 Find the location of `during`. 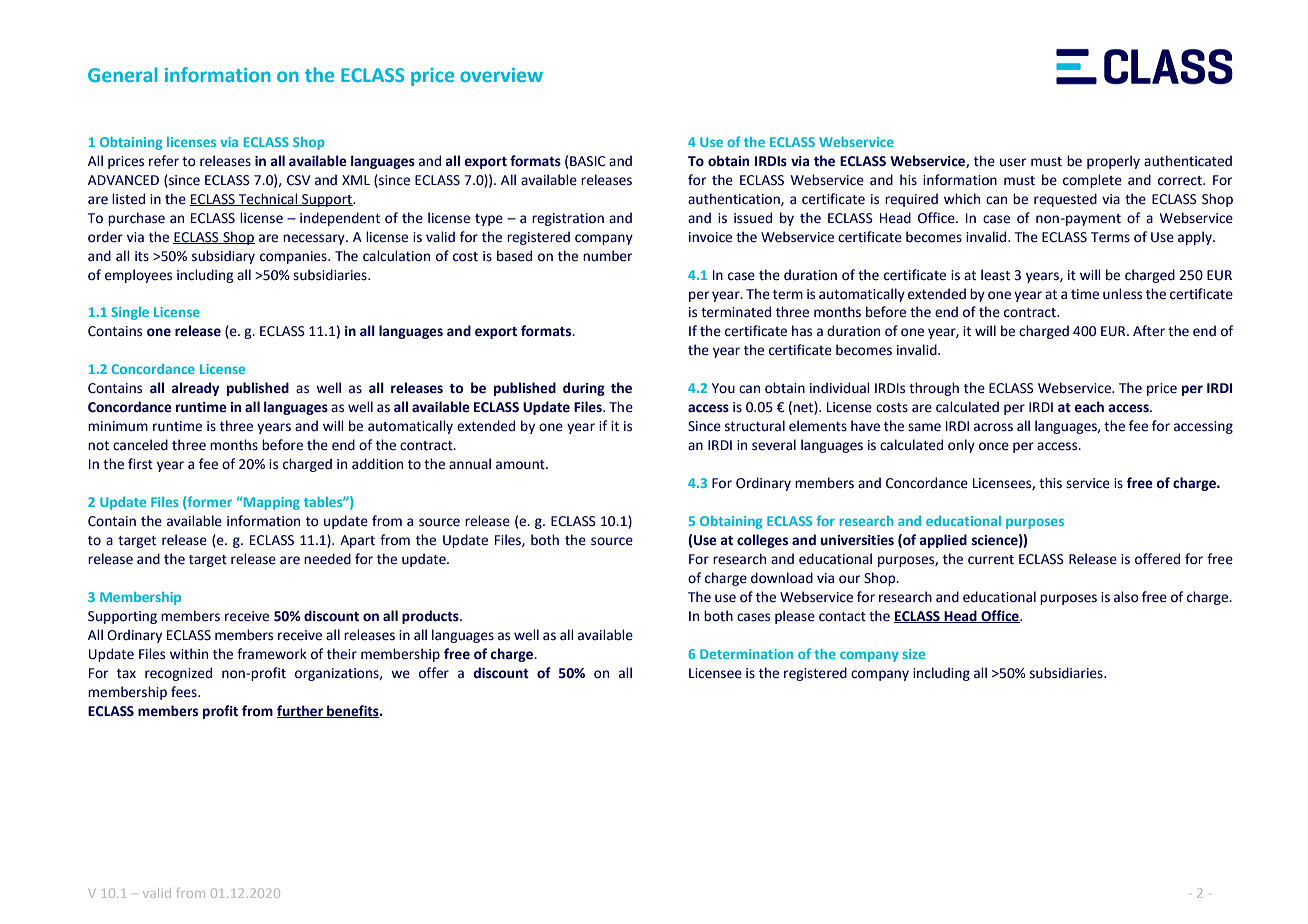

during is located at coordinates (584, 389).
